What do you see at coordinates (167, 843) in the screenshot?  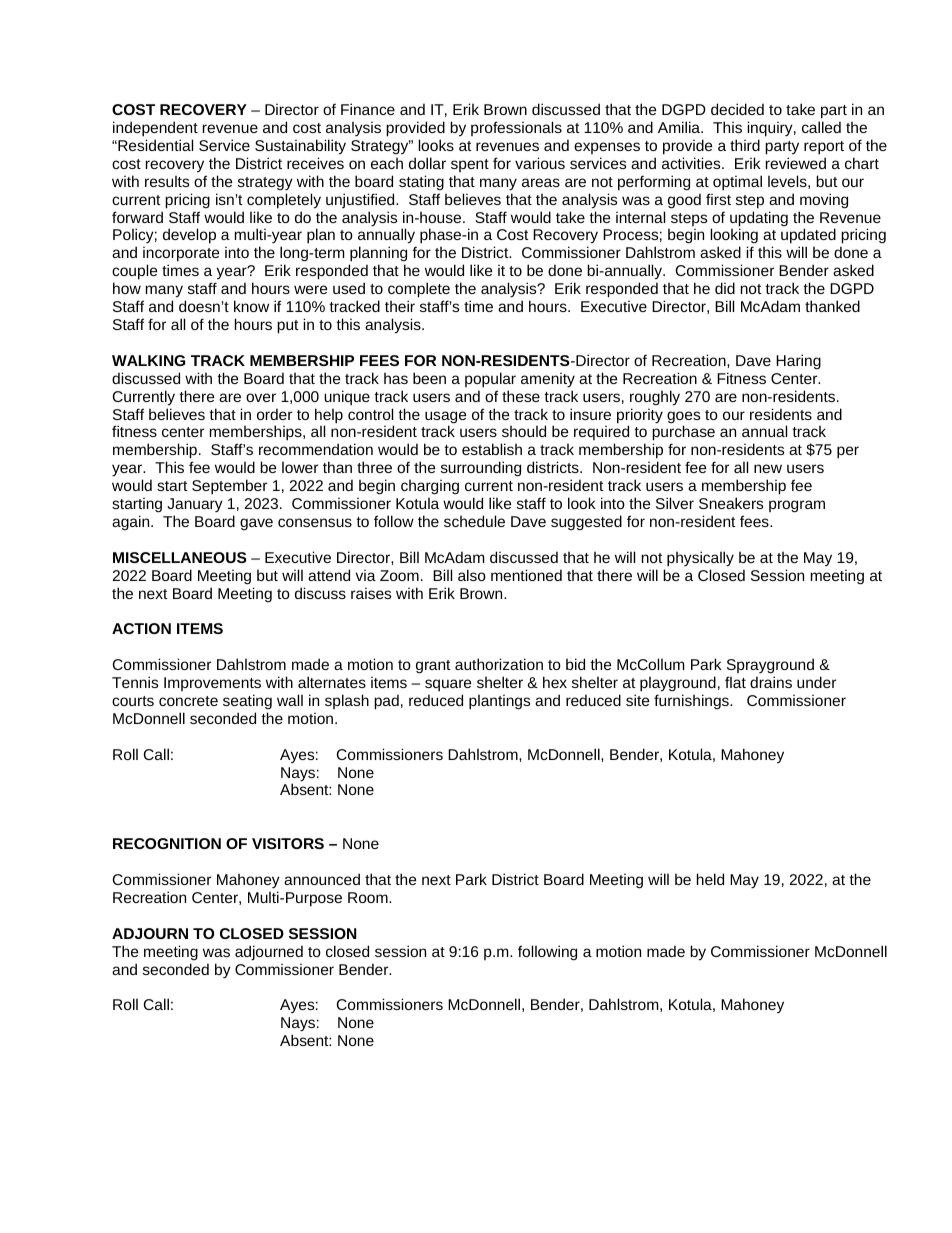 I see `RECOGNITION` at bounding box center [167, 843].
